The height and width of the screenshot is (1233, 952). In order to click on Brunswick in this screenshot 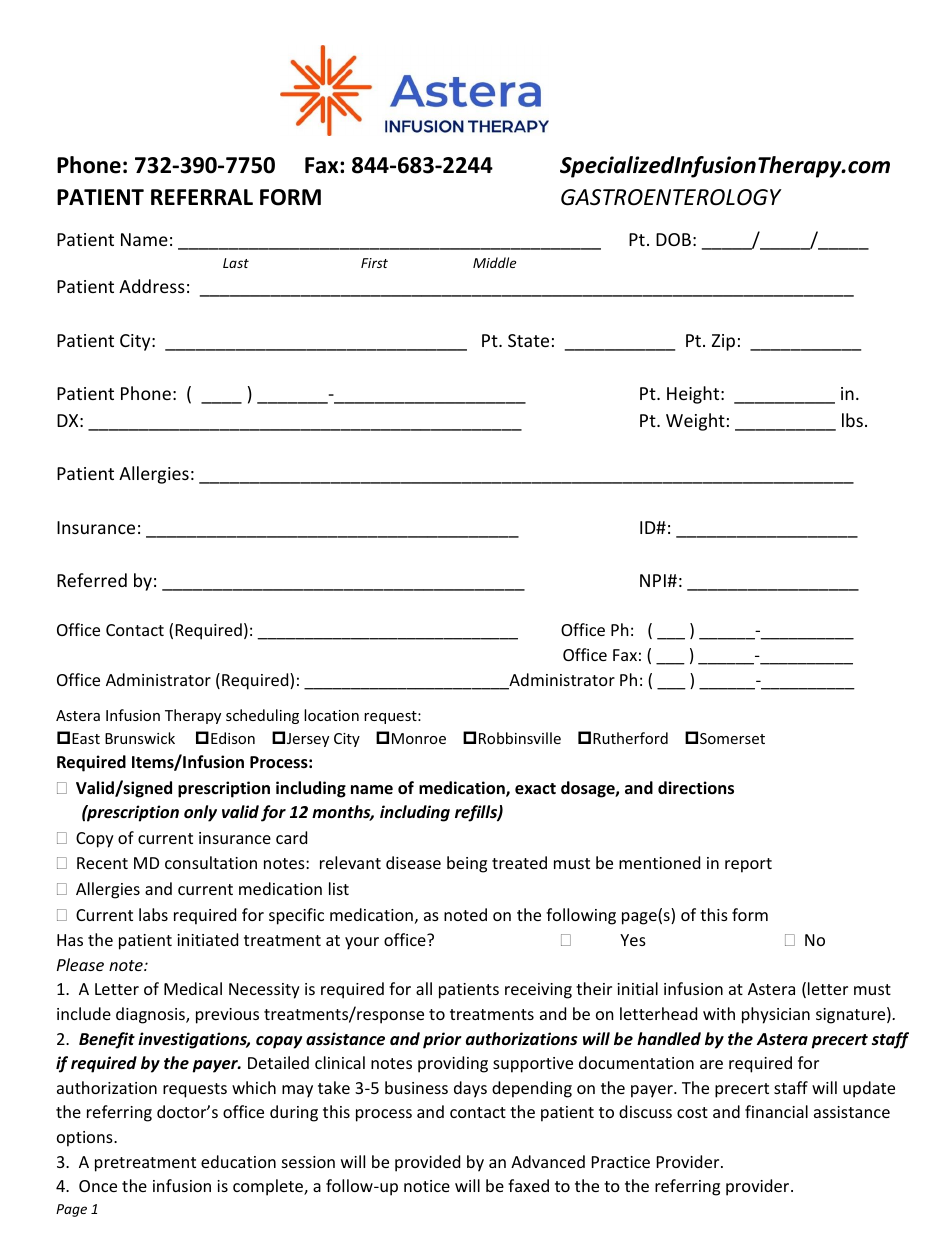, I will do `click(140, 738)`.
